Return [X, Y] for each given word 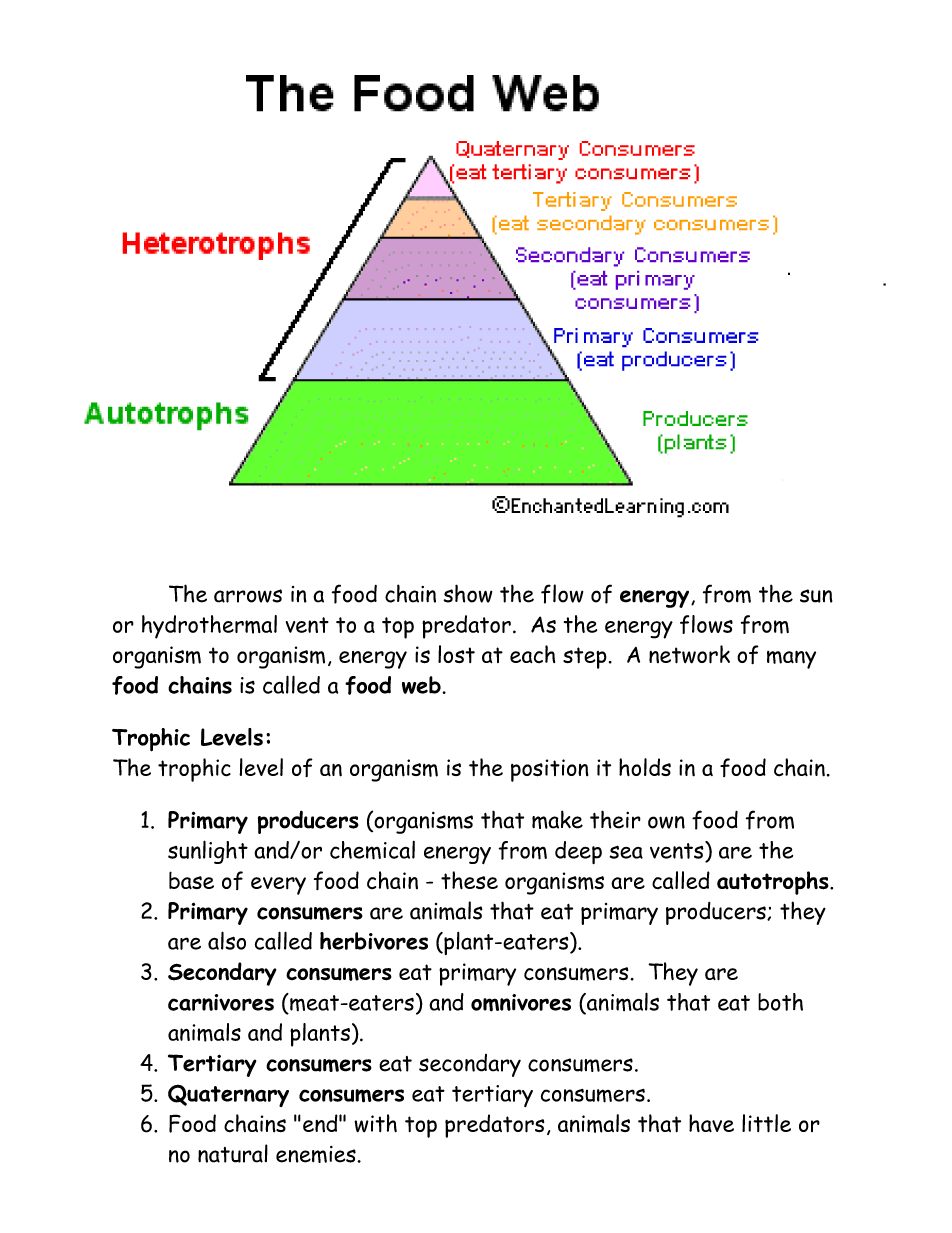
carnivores [221, 1002]
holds [645, 767]
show [468, 593]
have [711, 1123]
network [689, 654]
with [375, 1123]
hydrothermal [209, 627]
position [550, 770]
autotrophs [774, 883]
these [469, 880]
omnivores [521, 1003]
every [278, 886]
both [780, 1002]
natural [233, 1153]
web [421, 685]
